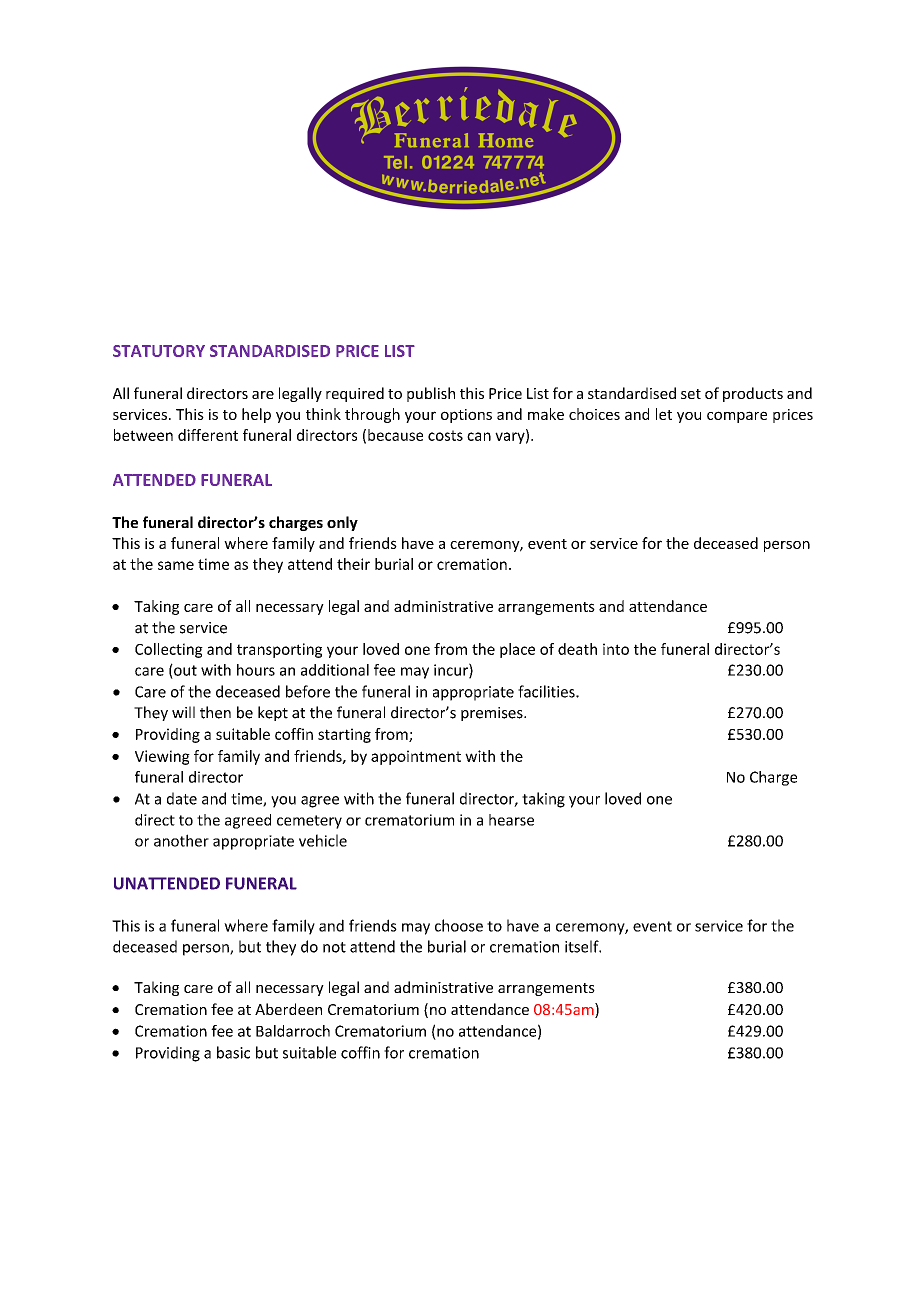 This screenshot has width=924, height=1308. I want to click on let, so click(664, 414).
